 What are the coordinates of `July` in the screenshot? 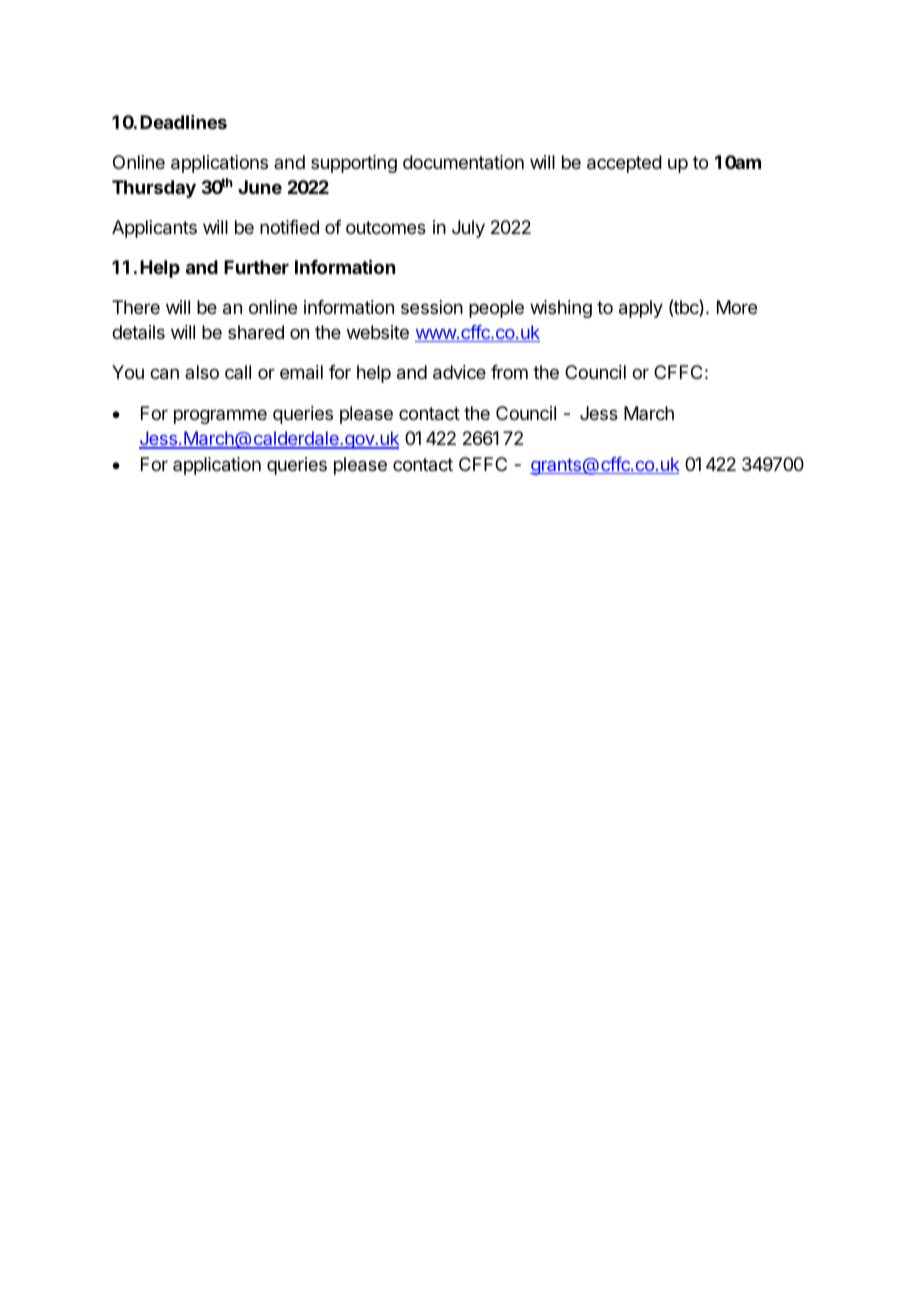 It's located at (468, 229).
